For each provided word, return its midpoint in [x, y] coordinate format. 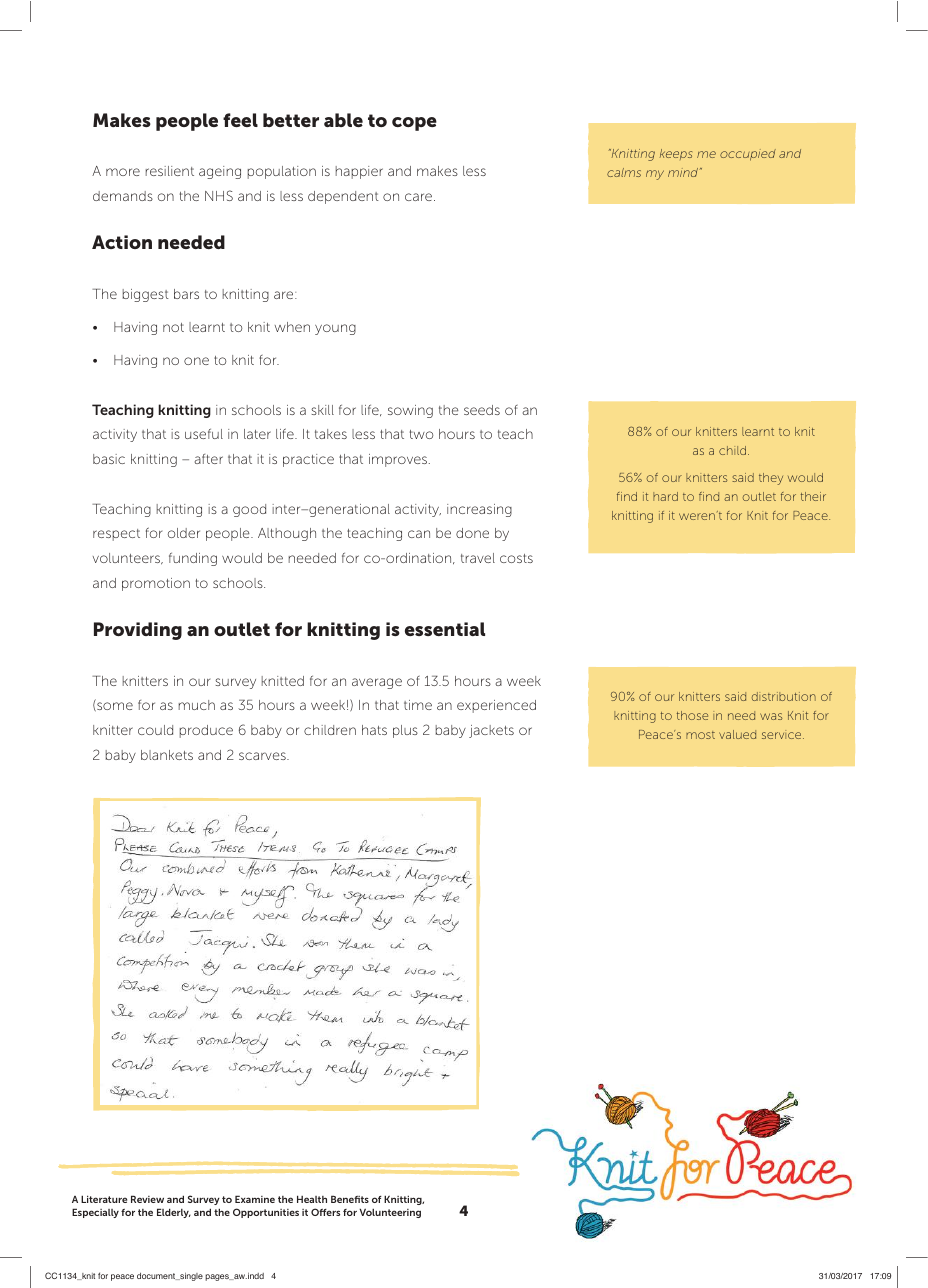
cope [414, 124]
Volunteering [390, 1213]
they [771, 479]
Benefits [350, 1199]
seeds [482, 410]
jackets [491, 731]
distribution [784, 696]
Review [147, 1199]
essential [445, 629]
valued [737, 734]
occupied [748, 155]
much [197, 705]
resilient [170, 171]
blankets [167, 755]
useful [204, 433]
